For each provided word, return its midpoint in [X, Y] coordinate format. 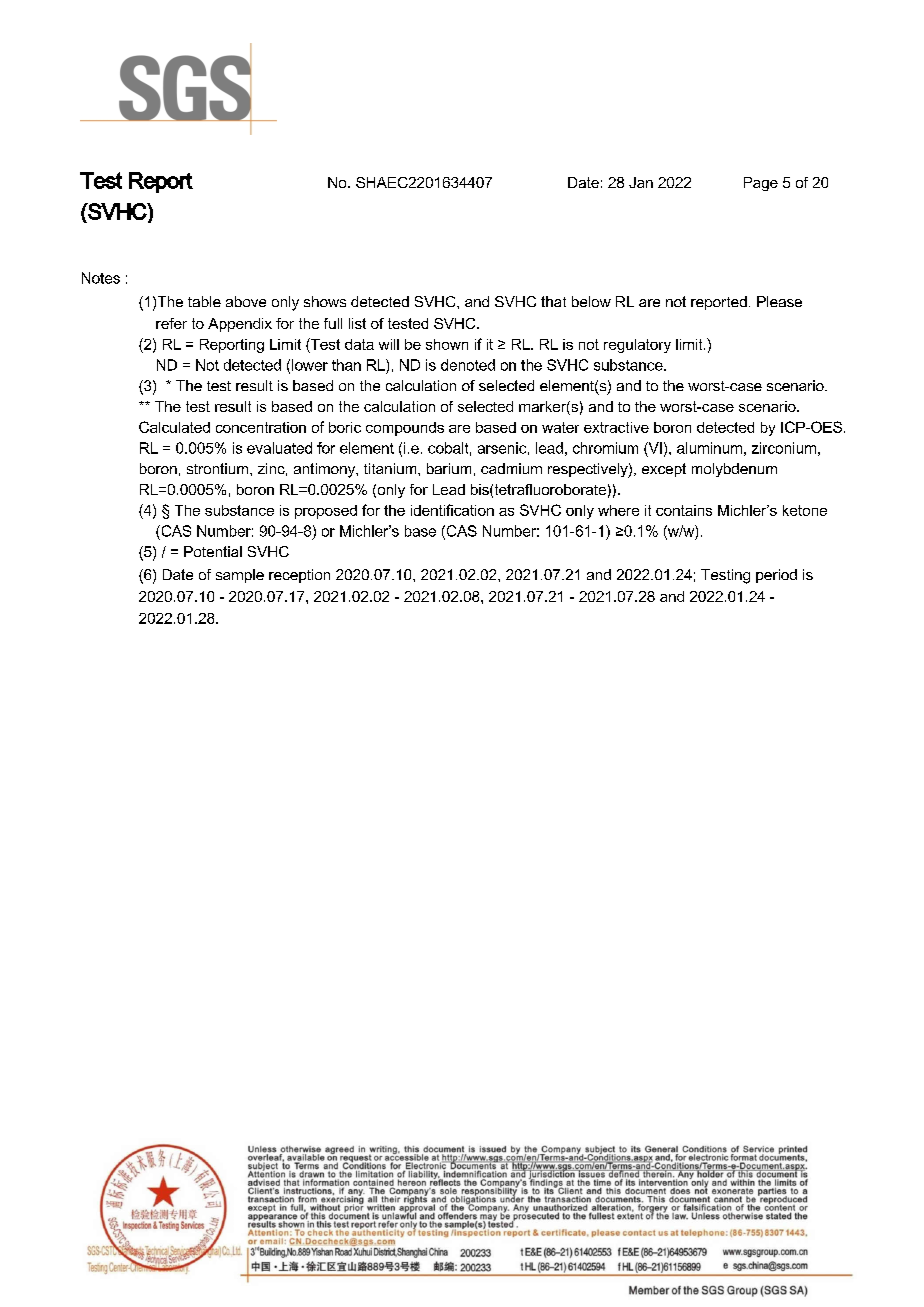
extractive [616, 427]
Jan [641, 182]
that [553, 301]
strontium [219, 468]
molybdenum [734, 470]
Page [761, 184]
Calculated [174, 427]
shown [447, 344]
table [204, 301]
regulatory [637, 346]
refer [171, 323]
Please [779, 301]
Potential [213, 551]
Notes [101, 278]
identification [452, 510]
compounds [405, 429]
